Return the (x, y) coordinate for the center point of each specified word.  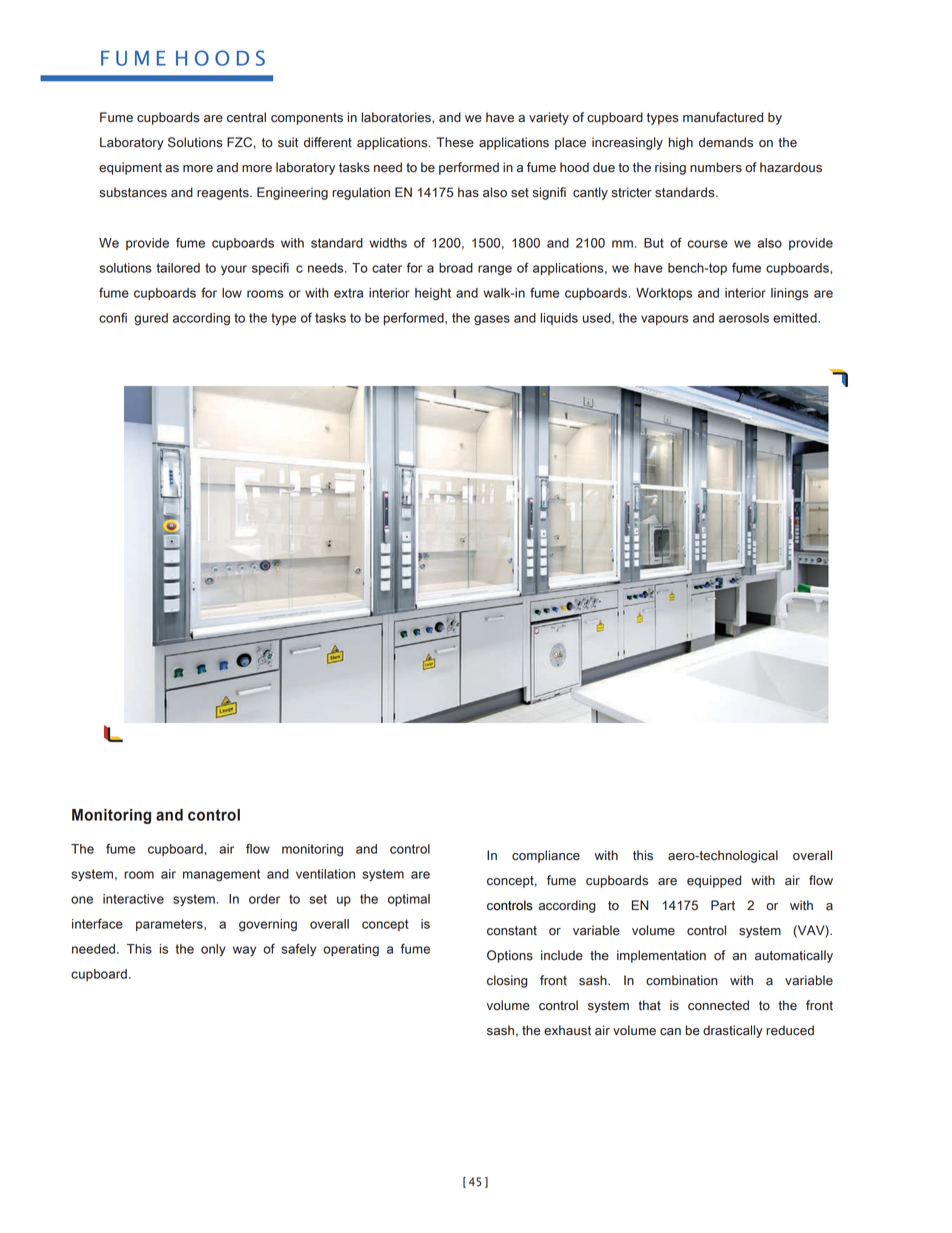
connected (718, 1005)
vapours (664, 320)
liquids (559, 319)
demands (726, 142)
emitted (796, 318)
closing (507, 981)
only (213, 950)
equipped (714, 881)
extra (348, 293)
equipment (130, 168)
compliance (546, 856)
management (221, 875)
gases (492, 320)
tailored (178, 268)
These (455, 142)
